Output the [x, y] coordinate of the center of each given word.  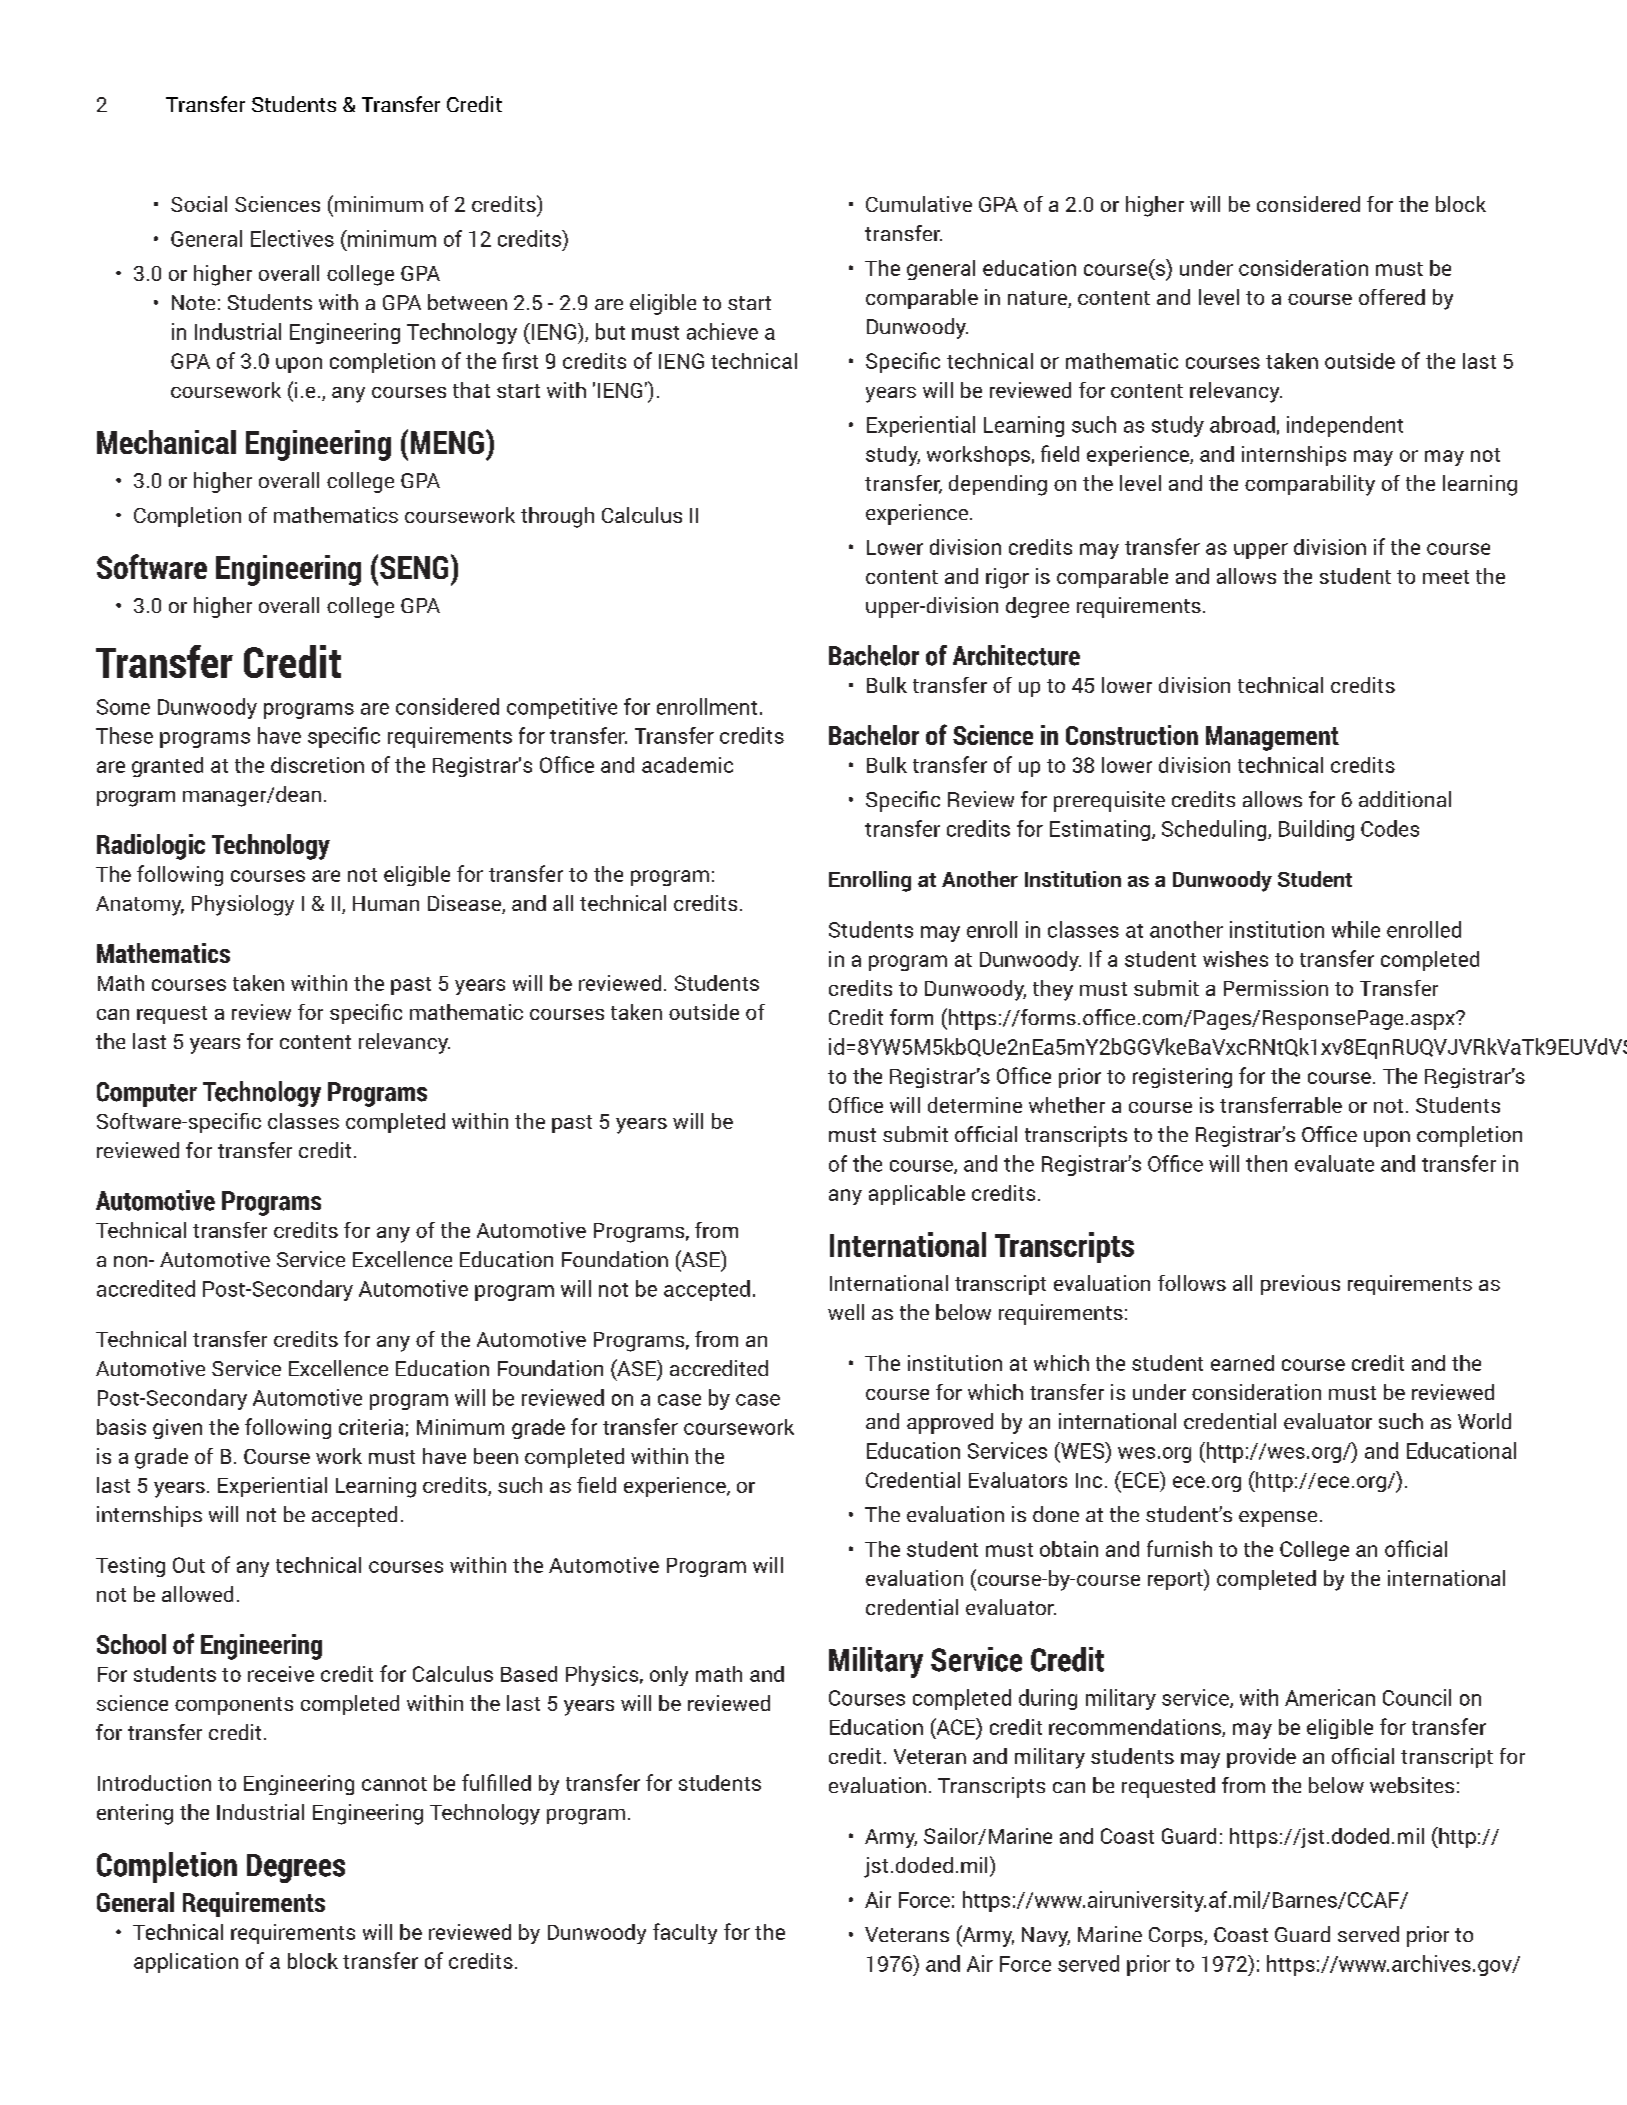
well [846, 1312]
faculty [685, 1933]
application [186, 1963]
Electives [292, 238]
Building [1316, 830]
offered [1392, 297]
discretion [317, 765]
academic [687, 765]
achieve [722, 331]
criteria [371, 1427]
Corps [1177, 1937]
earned [1242, 1363]
